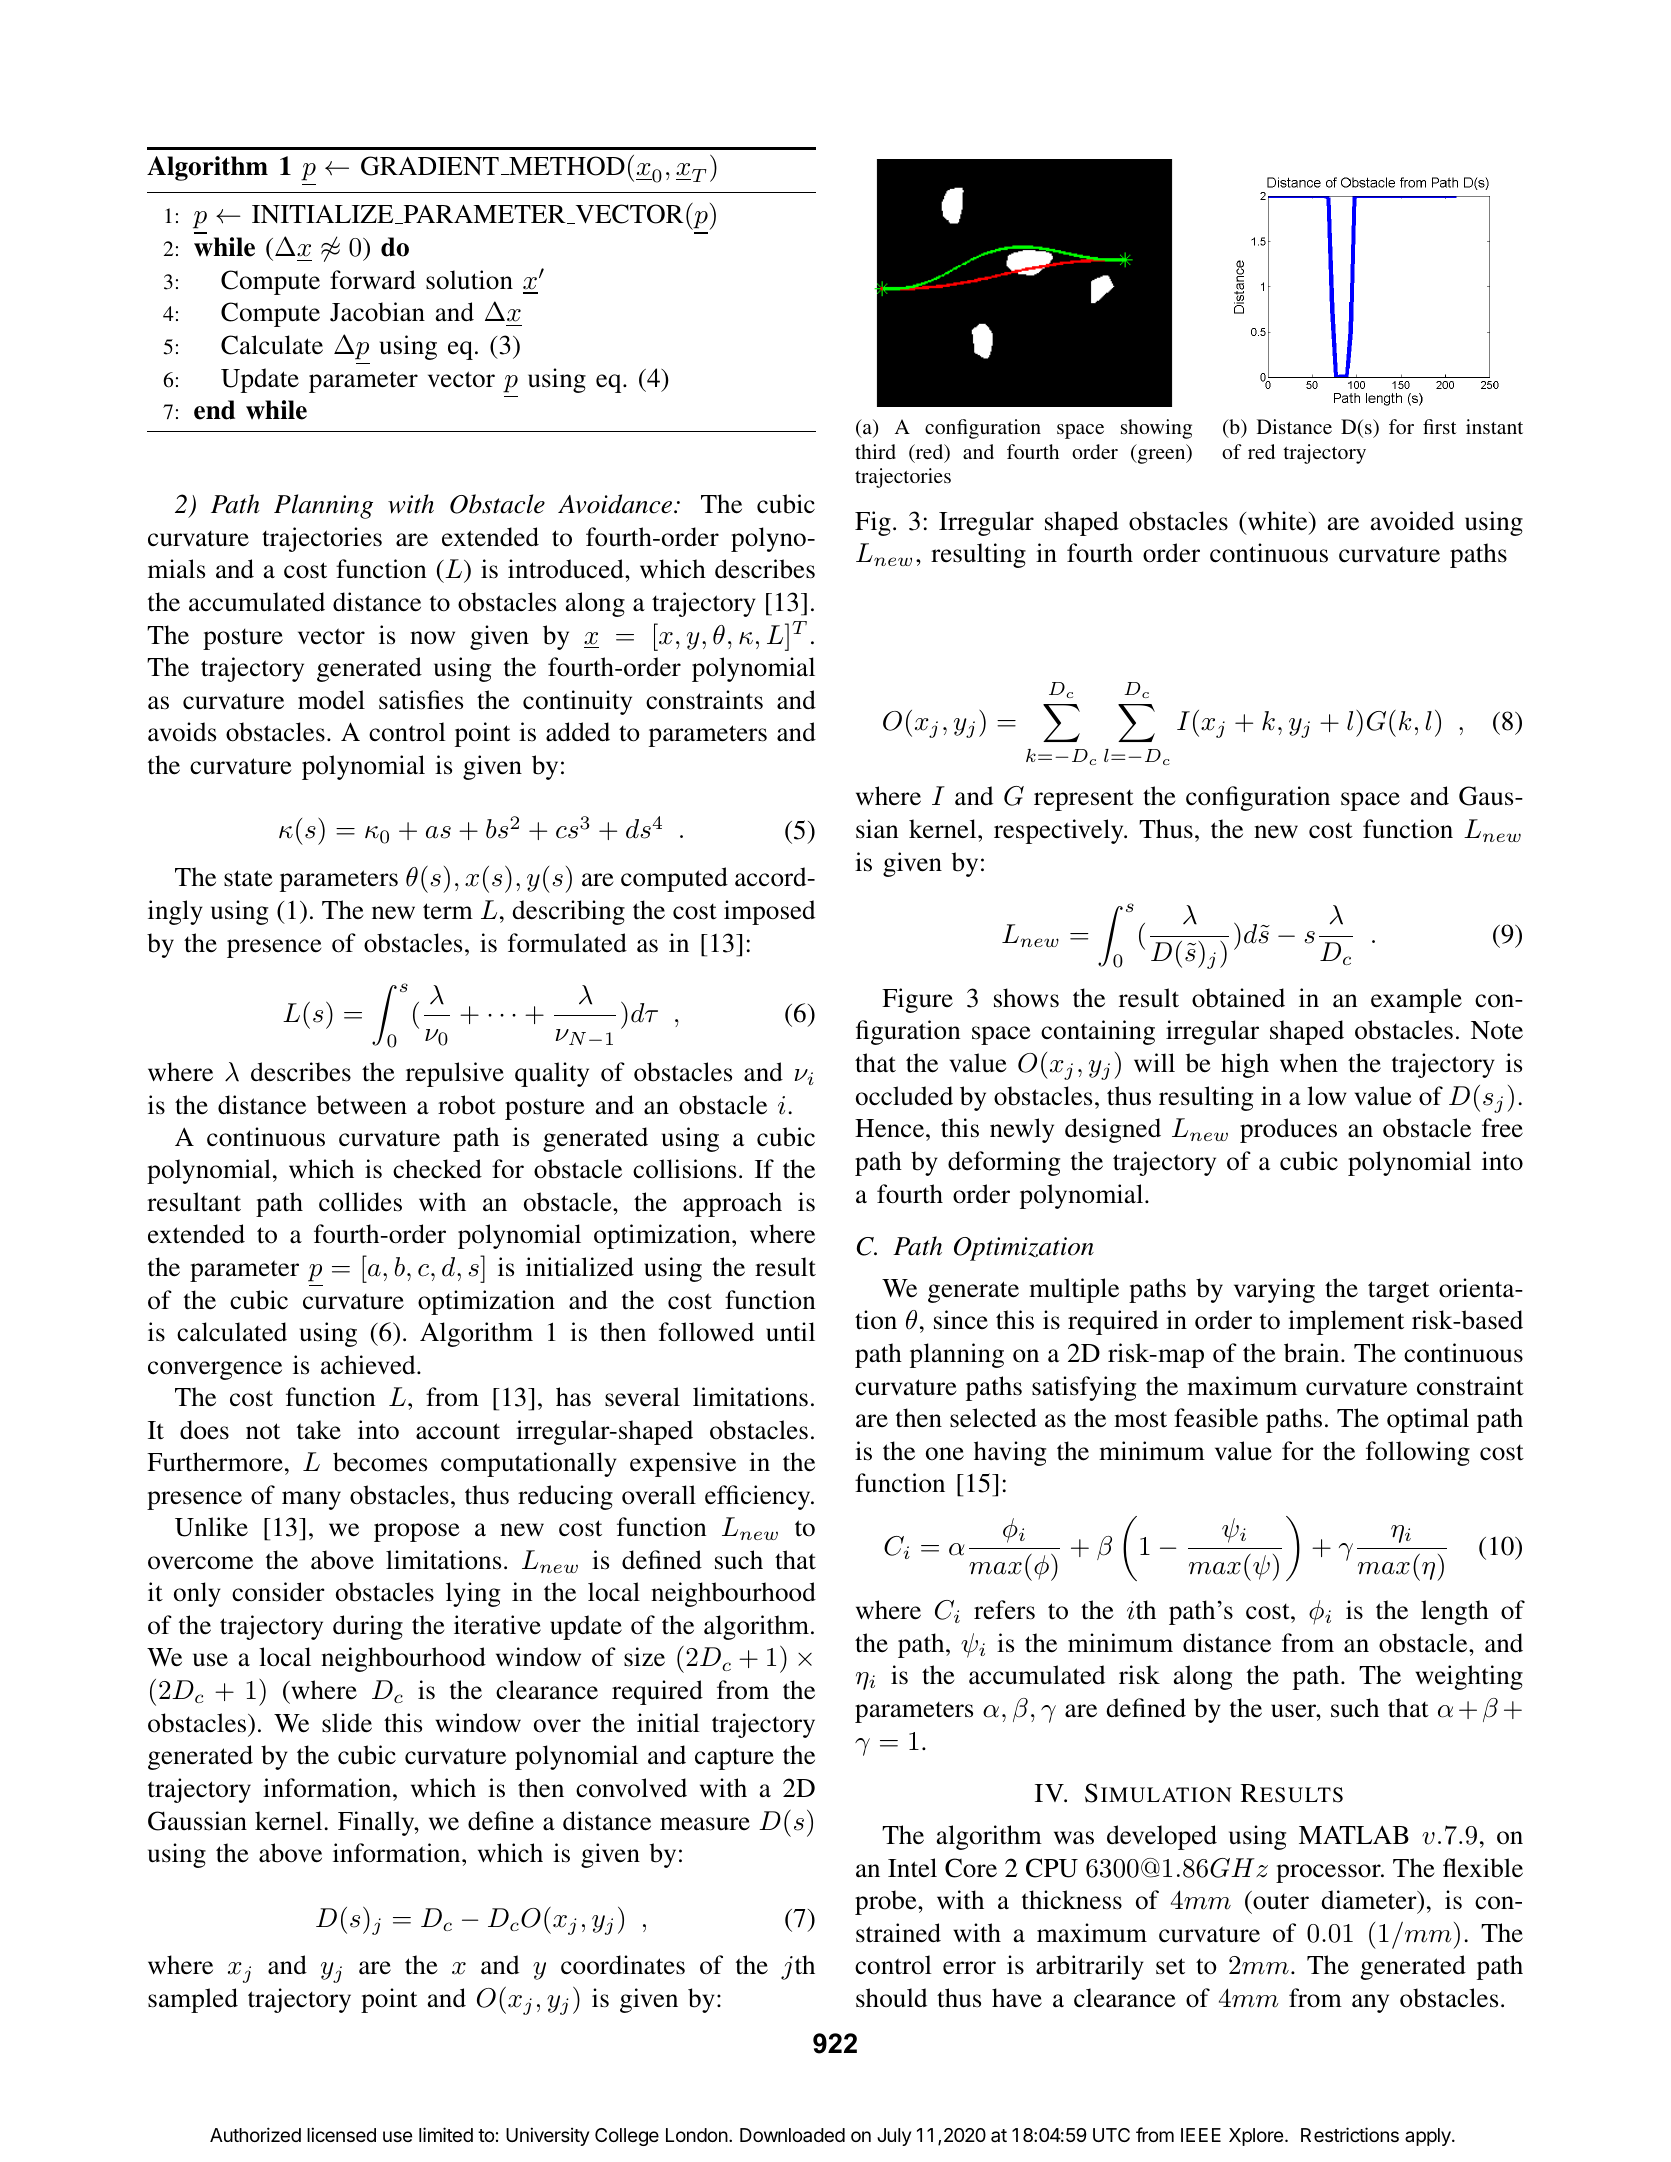  Describe the element at coordinates (792, 2135) in the screenshot. I see `Downloaded` at that location.
